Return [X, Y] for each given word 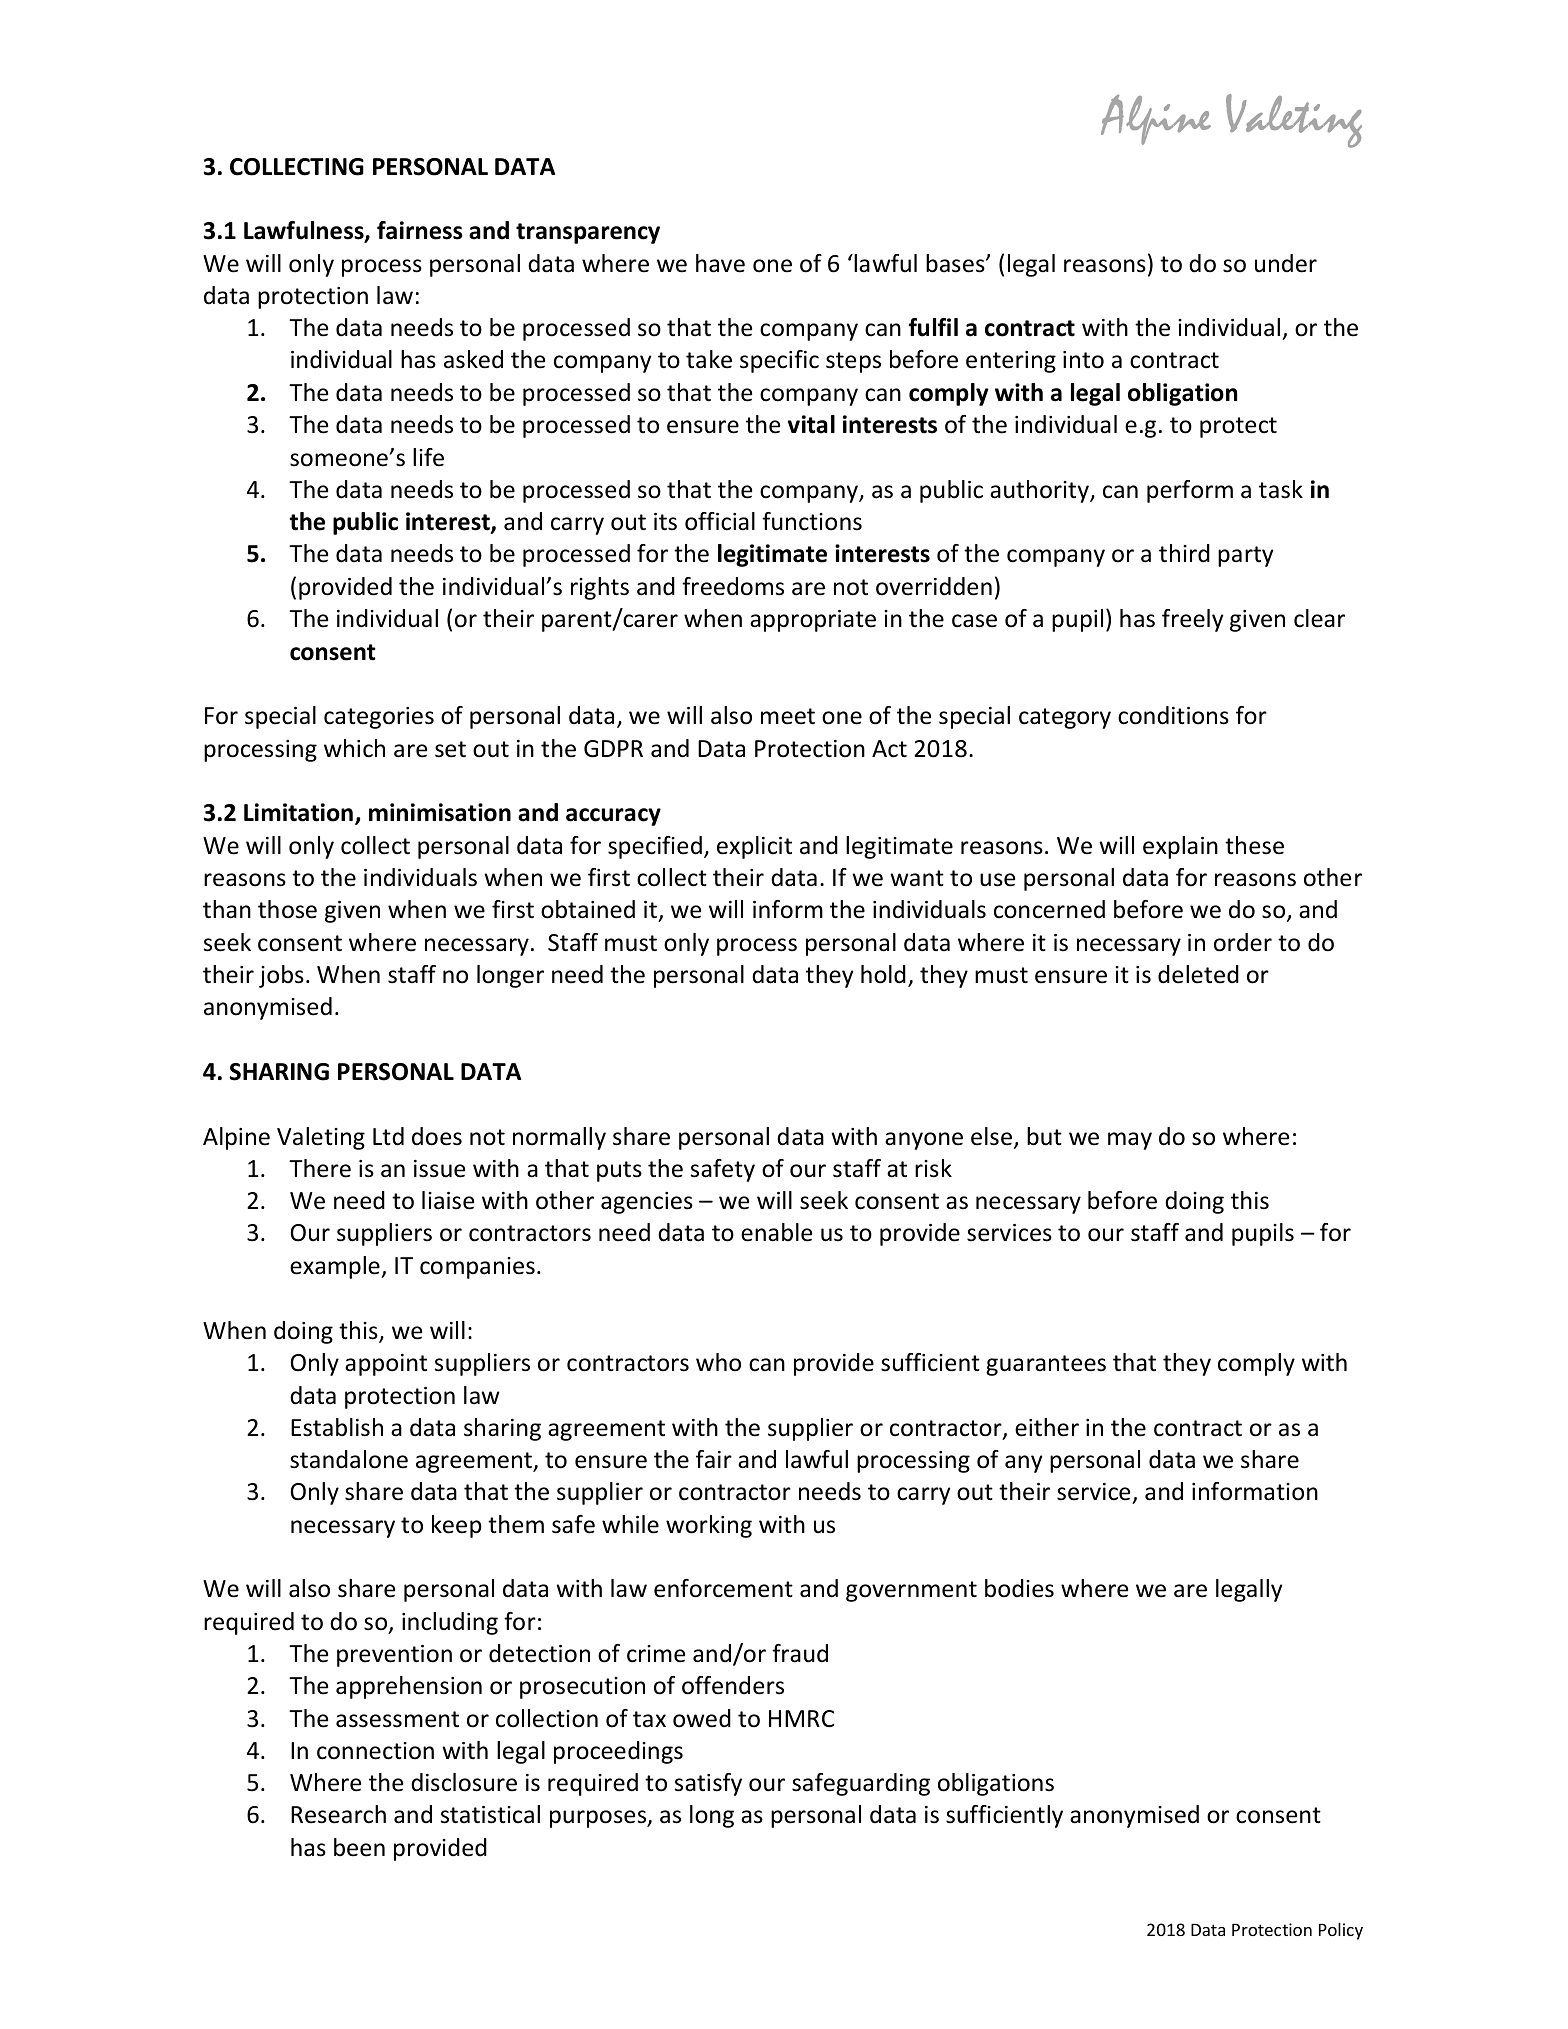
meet [788, 716]
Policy [1341, 1931]
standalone [349, 1459]
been [359, 1847]
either [1047, 1427]
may [1130, 1141]
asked [473, 359]
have [720, 263]
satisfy [708, 1784]
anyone [924, 1141]
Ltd [388, 1136]
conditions [1173, 715]
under [1286, 263]
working [709, 1526]
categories [379, 718]
